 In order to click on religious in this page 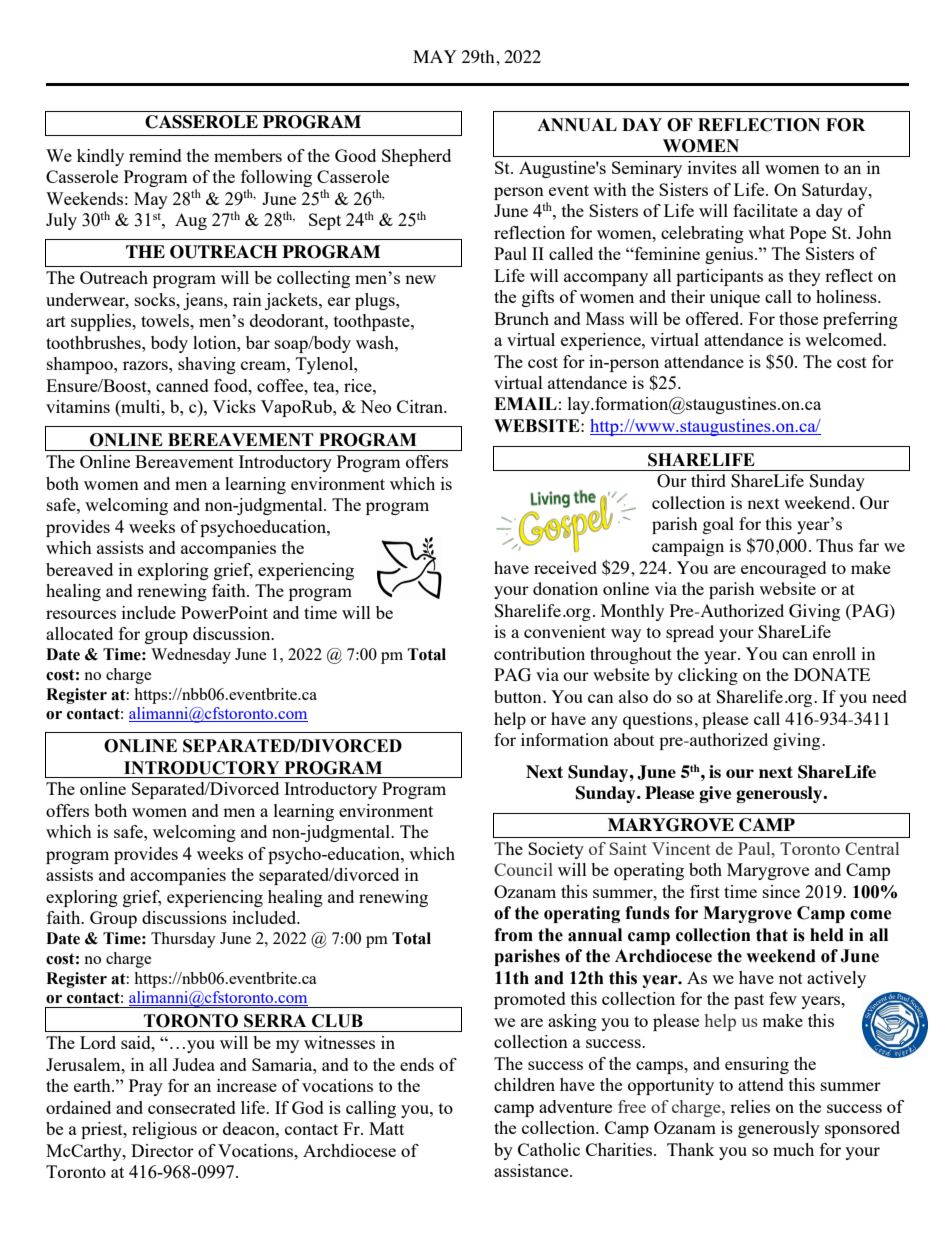, I will do `click(164, 1130)`.
